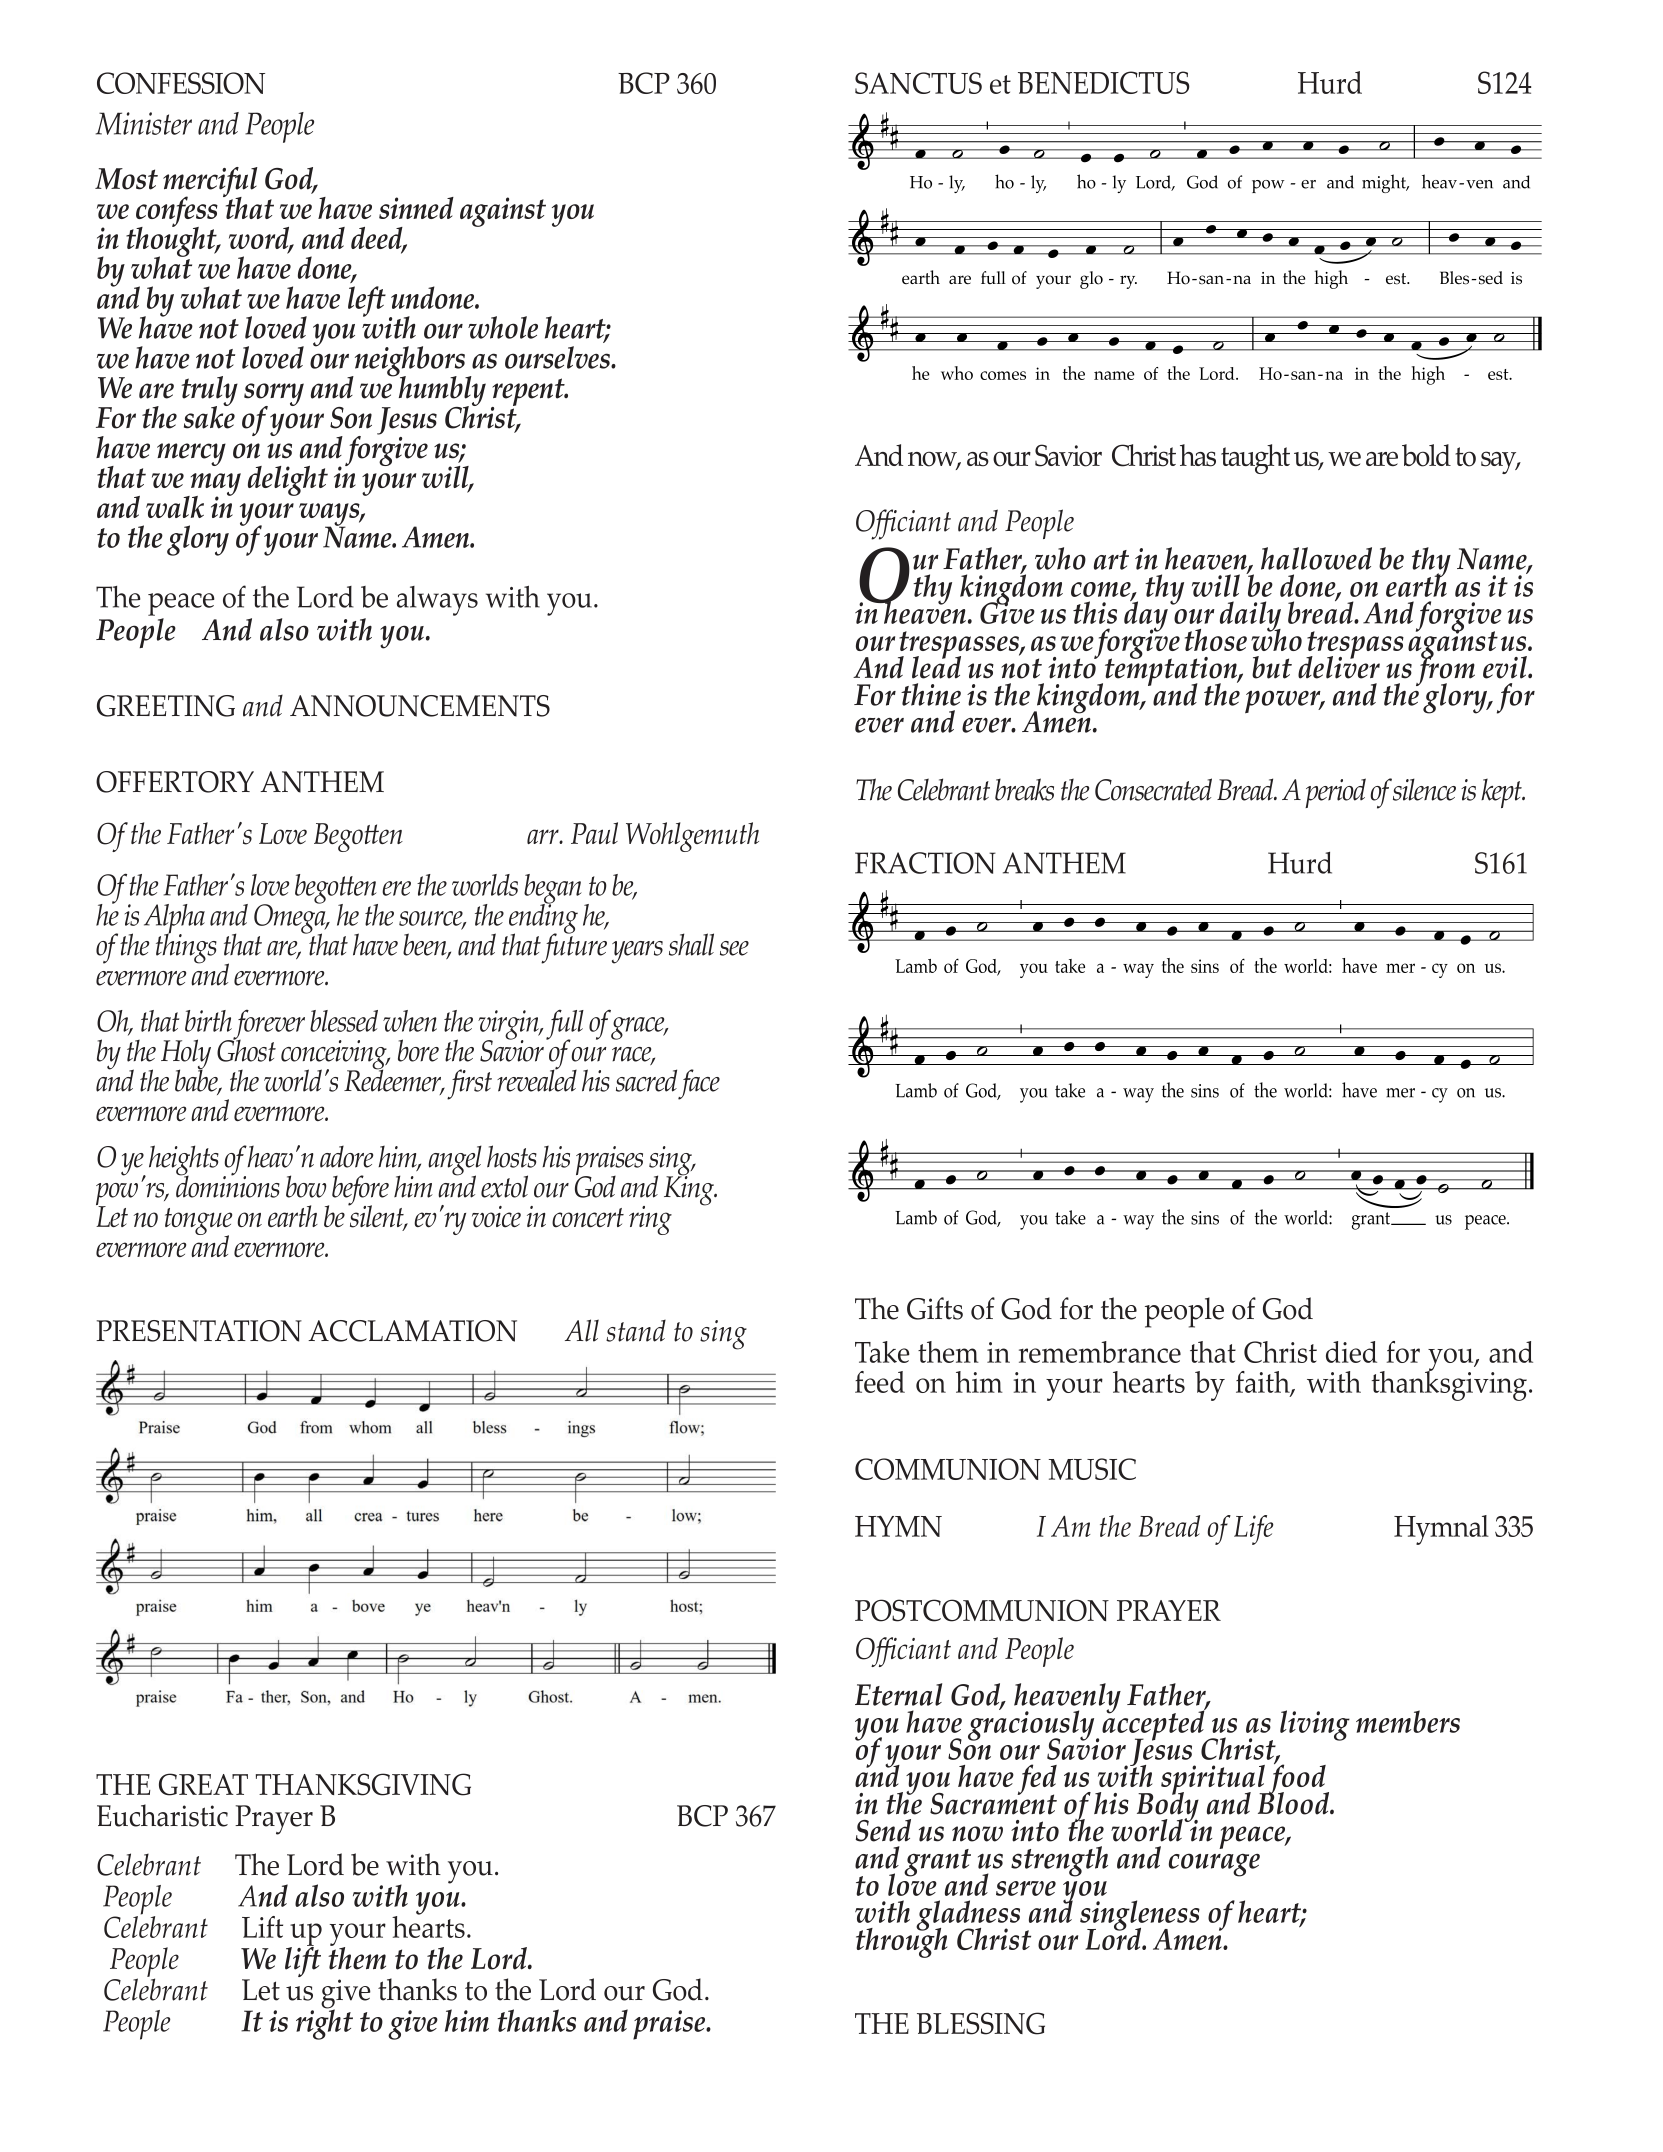 The image size is (1663, 2152). What do you see at coordinates (1426, 455) in the page?
I see `bold` at bounding box center [1426, 455].
